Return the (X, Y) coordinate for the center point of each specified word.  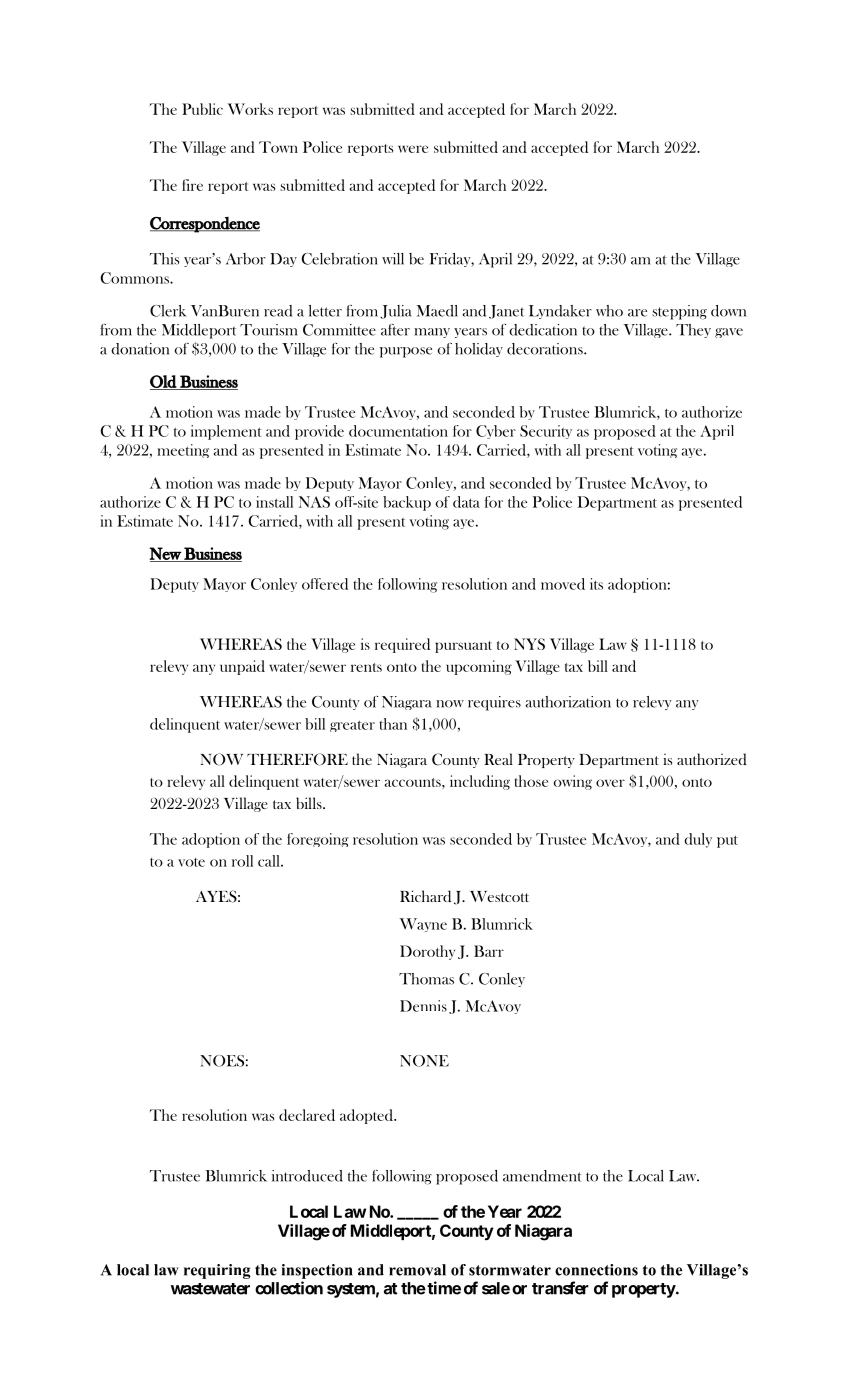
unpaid (242, 667)
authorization (568, 702)
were (413, 149)
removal (417, 1270)
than (393, 724)
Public (202, 109)
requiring (217, 1271)
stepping (679, 312)
